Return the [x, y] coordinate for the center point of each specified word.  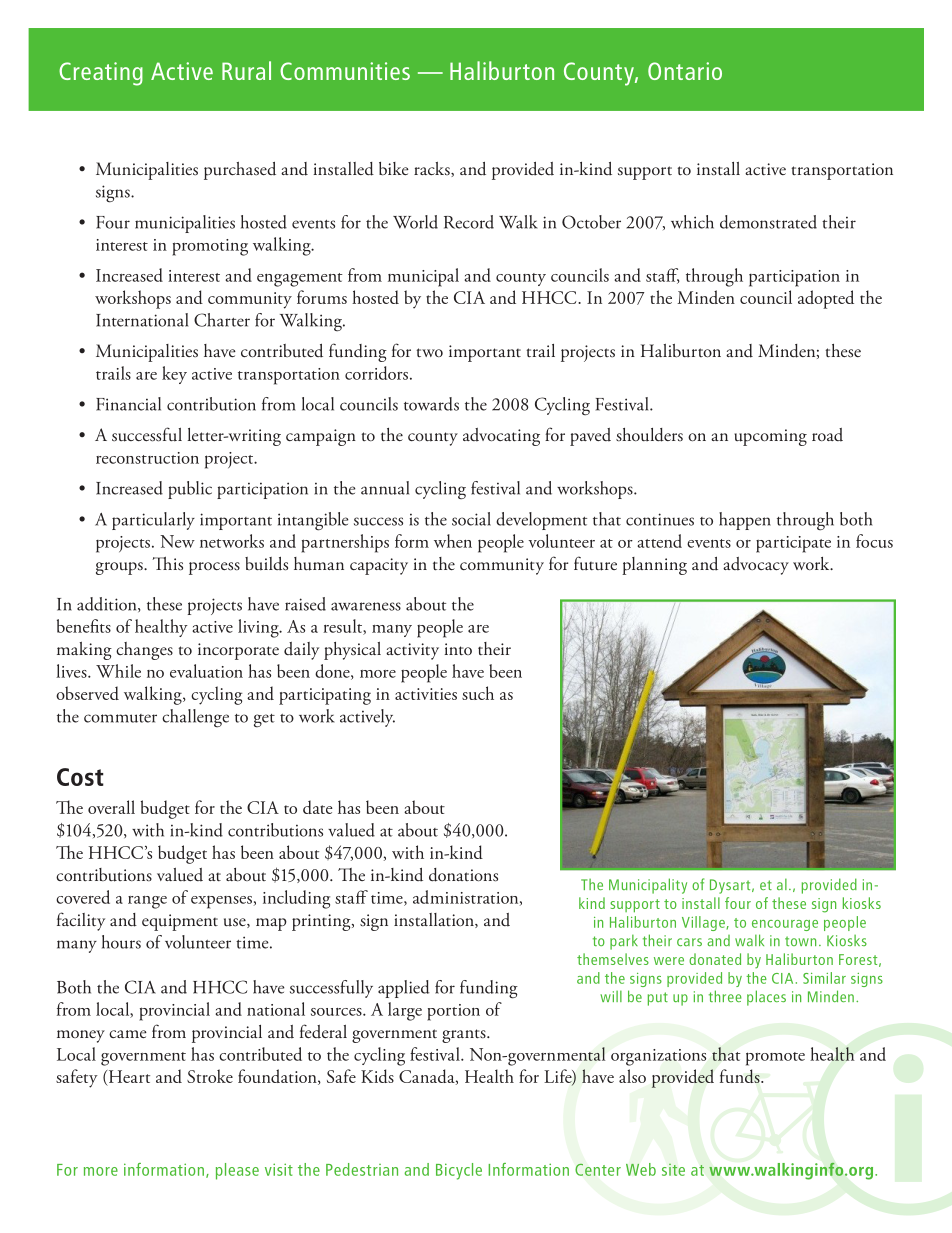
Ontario [685, 71]
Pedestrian [362, 1169]
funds [741, 1076]
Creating [101, 74]
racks [433, 169]
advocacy [756, 566]
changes [144, 651]
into [458, 649]
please [237, 1171]
